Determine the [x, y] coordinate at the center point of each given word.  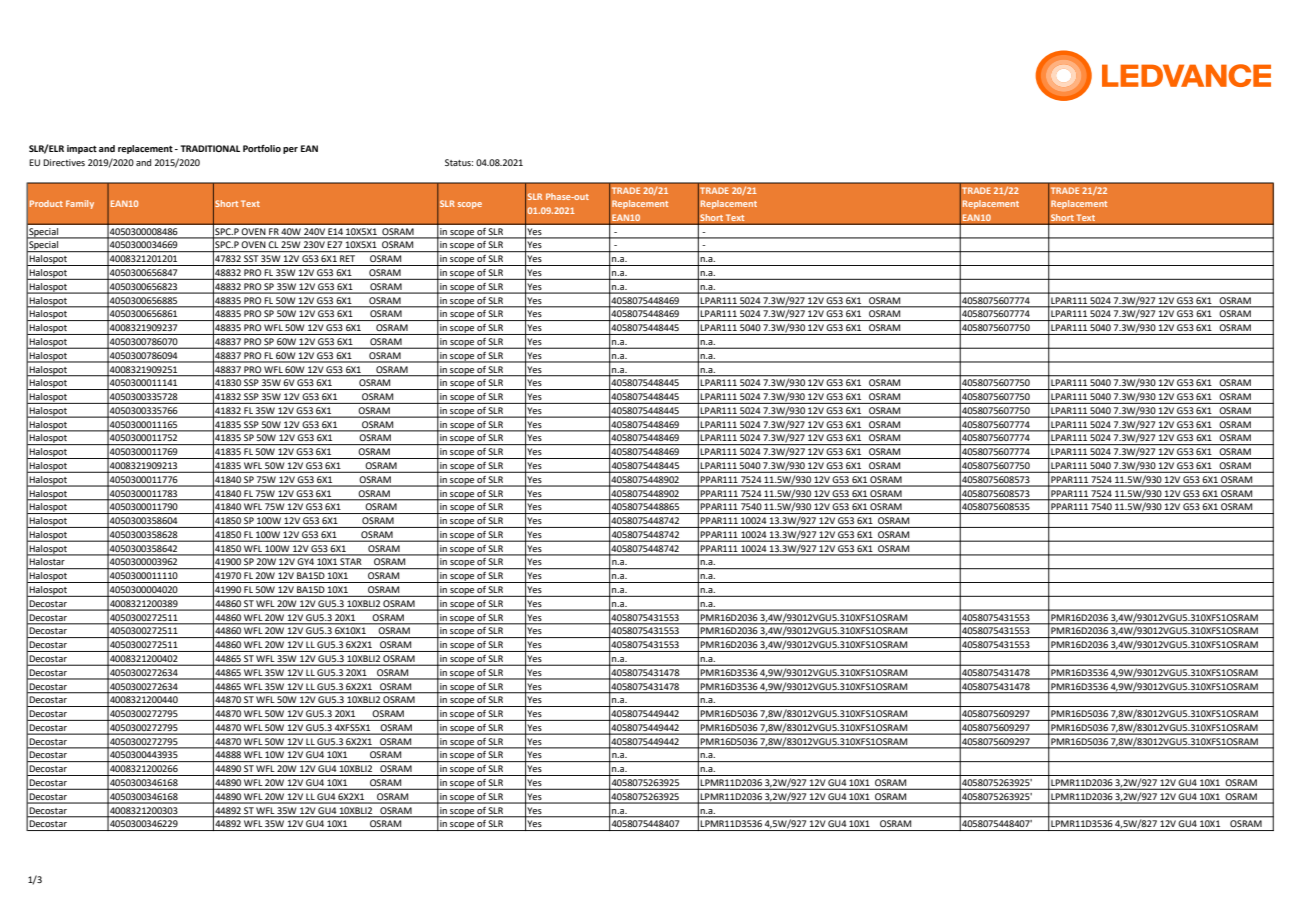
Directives [64, 162]
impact [82, 149]
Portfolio [262, 148]
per [290, 150]
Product [46, 203]
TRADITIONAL [210, 148]
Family [80, 204]
